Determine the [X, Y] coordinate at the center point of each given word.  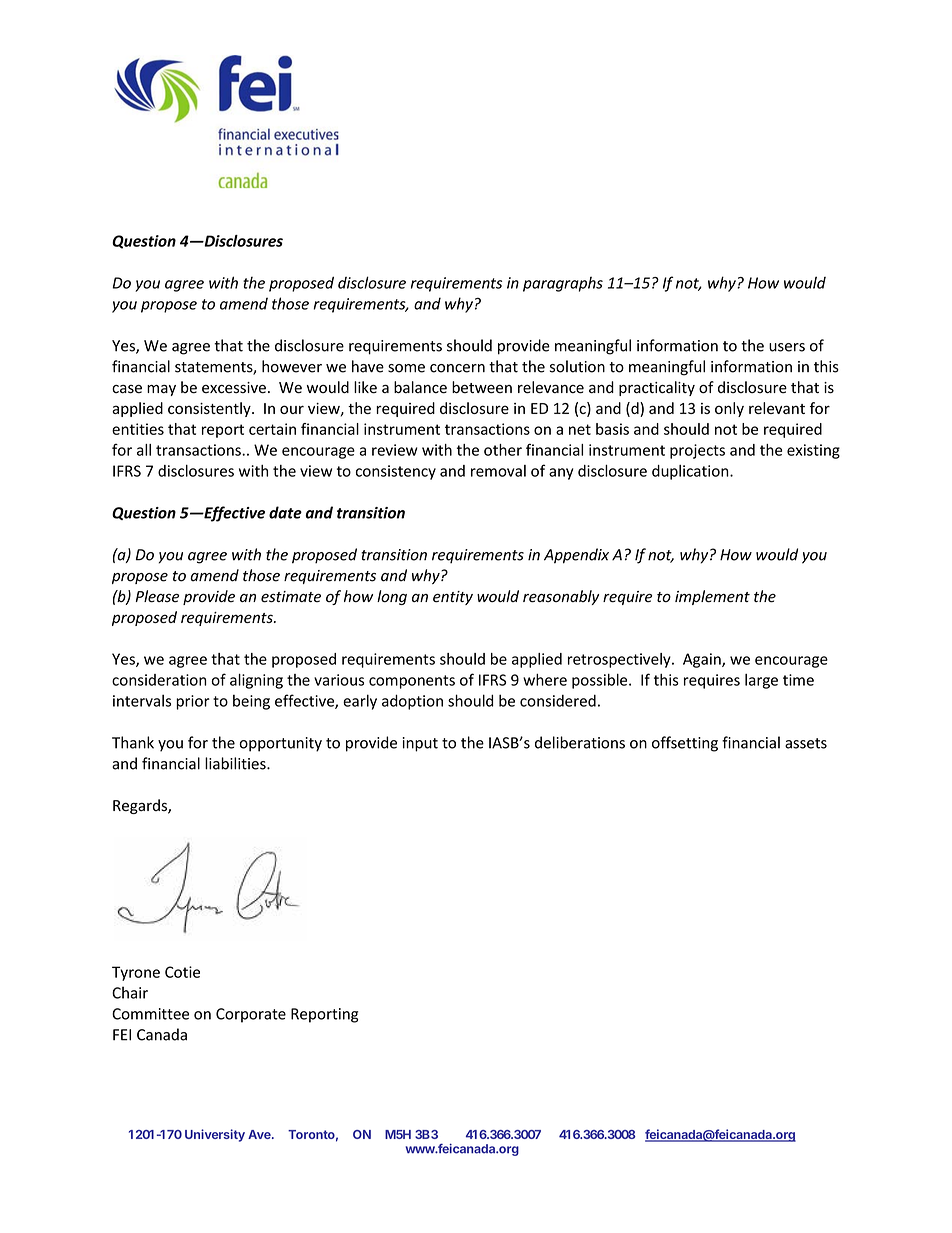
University [215, 1135]
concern [457, 368]
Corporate [251, 1015]
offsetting [685, 744]
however [292, 366]
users [787, 347]
